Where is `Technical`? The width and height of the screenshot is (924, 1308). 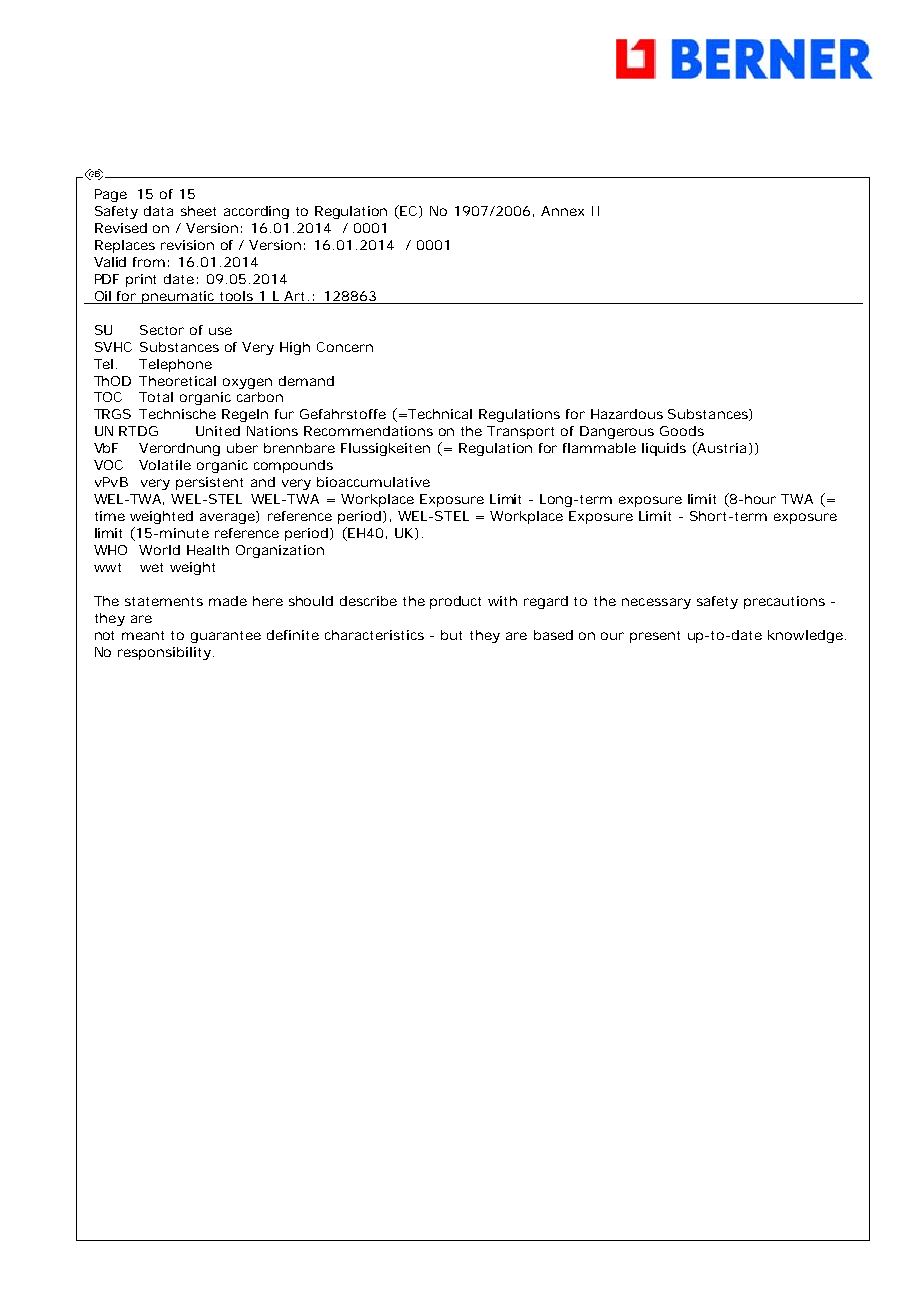
Technical is located at coordinates (439, 414).
